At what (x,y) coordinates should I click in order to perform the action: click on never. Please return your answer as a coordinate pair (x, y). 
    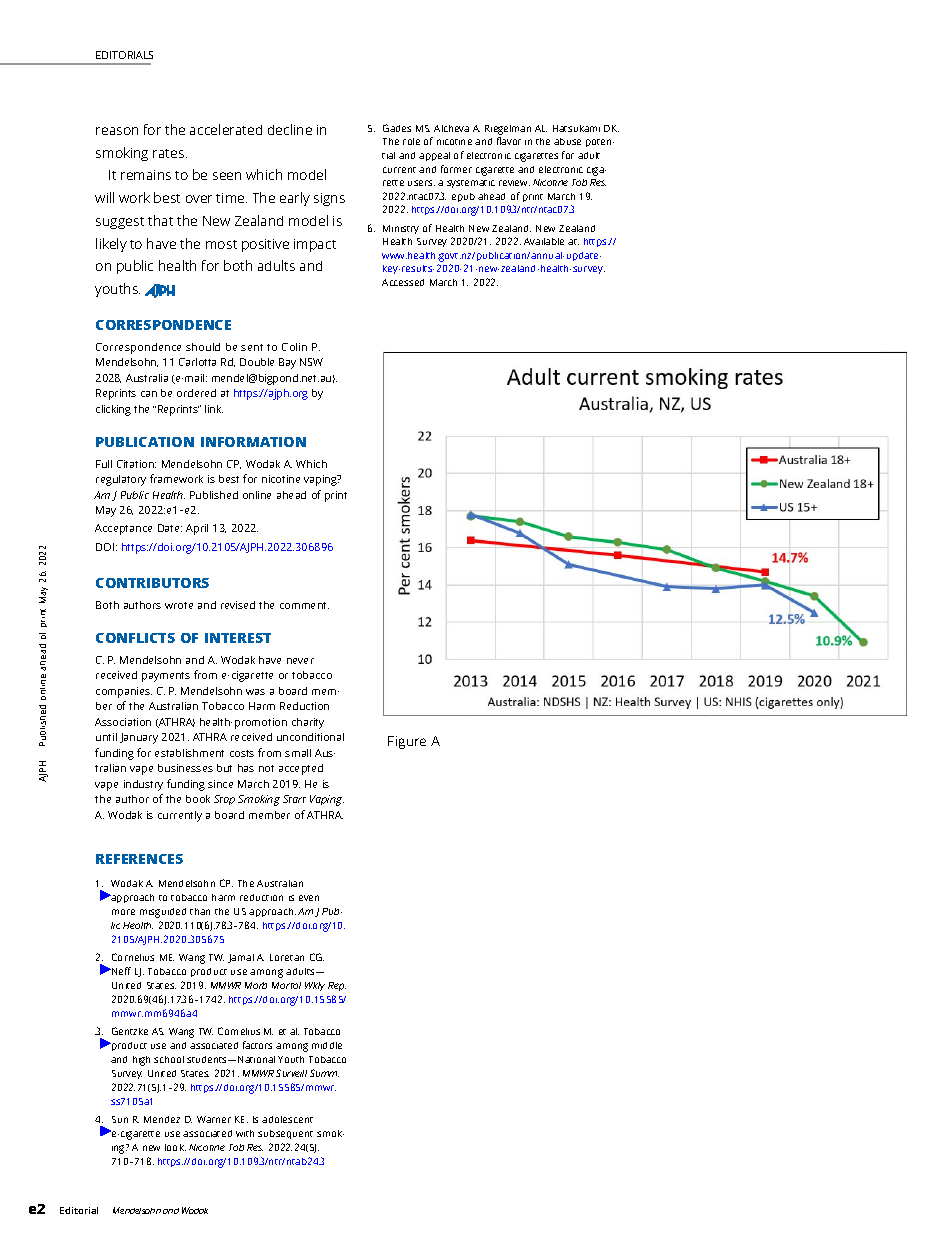
    Looking at the image, I should click on (300, 661).
